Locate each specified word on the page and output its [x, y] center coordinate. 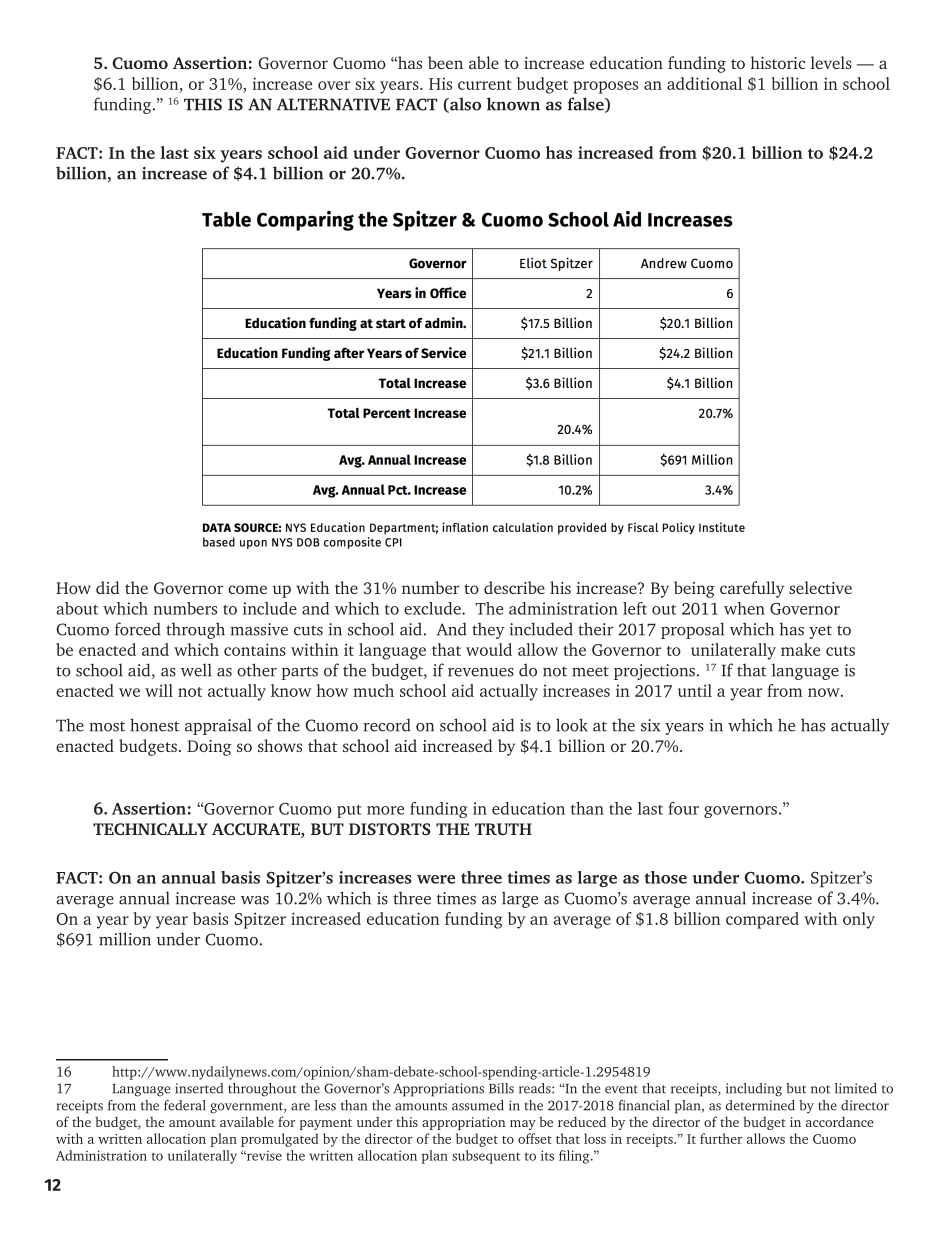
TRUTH [503, 829]
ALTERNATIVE [333, 104]
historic [777, 62]
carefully [752, 589]
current [485, 85]
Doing [209, 748]
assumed [478, 1105]
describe [514, 587]
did [107, 587]
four [683, 808]
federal [185, 1105]
